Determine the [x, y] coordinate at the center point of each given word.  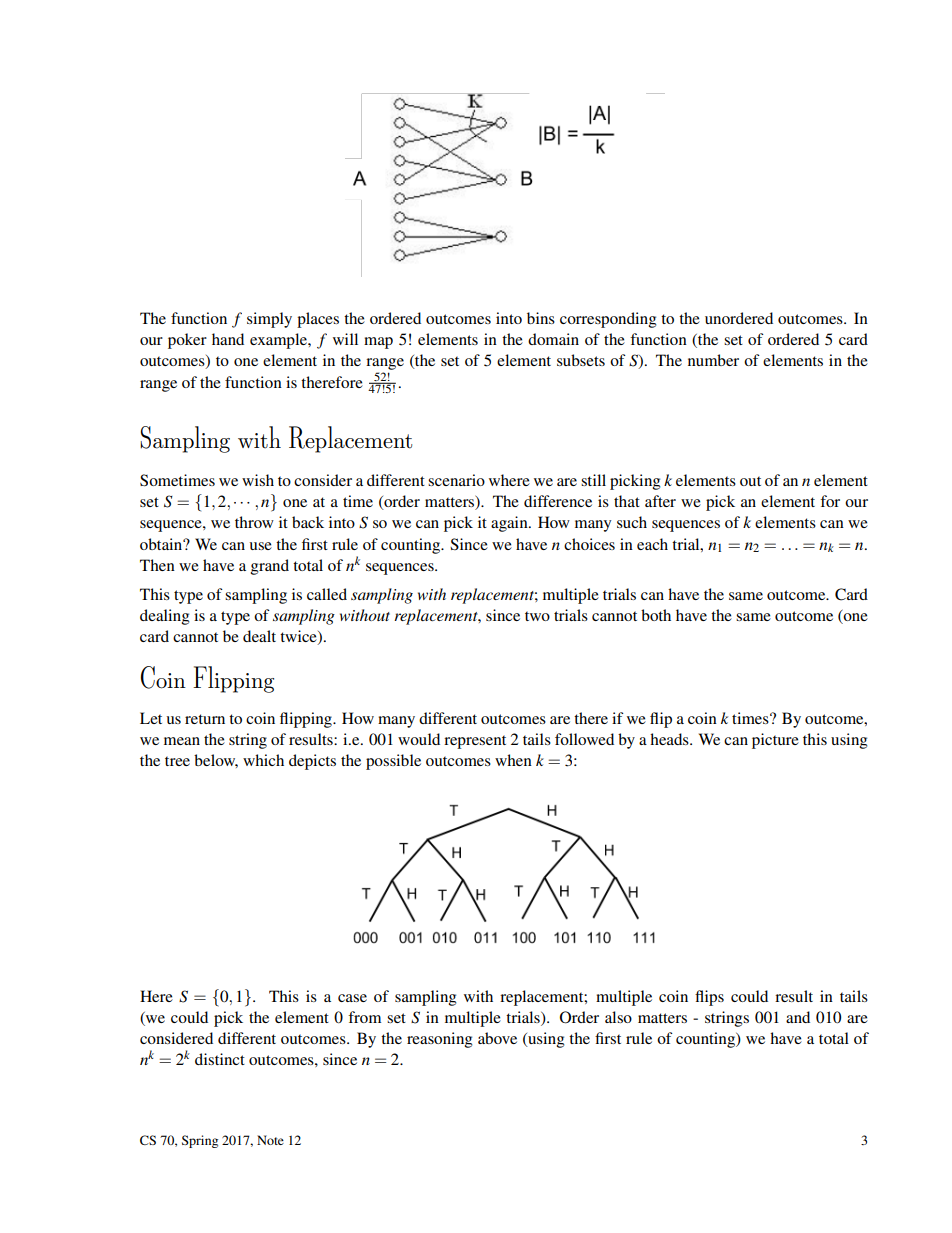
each [652, 544]
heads [670, 739]
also [618, 1017]
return [205, 719]
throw [254, 522]
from [364, 1017]
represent [475, 742]
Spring [200, 1141]
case [352, 998]
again [510, 524]
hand [228, 339]
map [378, 343]
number [713, 360]
